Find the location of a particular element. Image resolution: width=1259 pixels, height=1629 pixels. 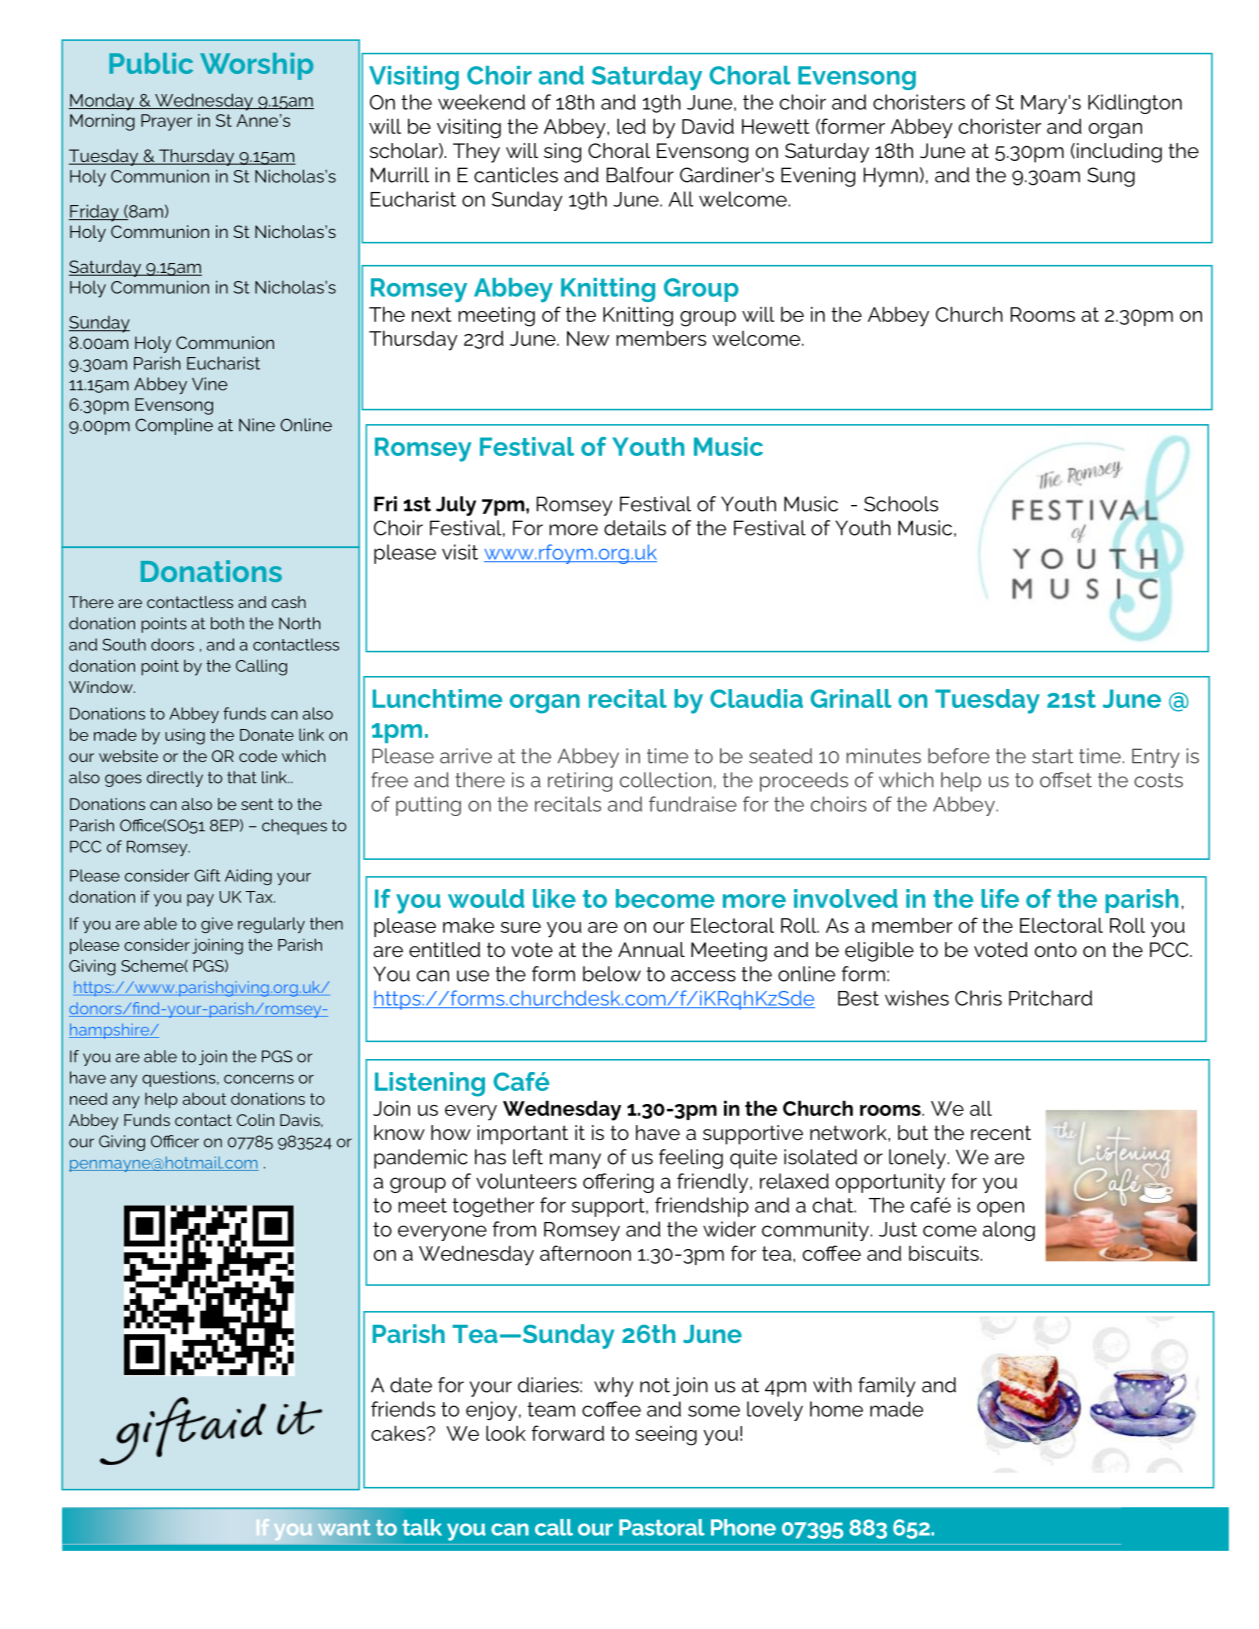

family is located at coordinates (886, 1387).
